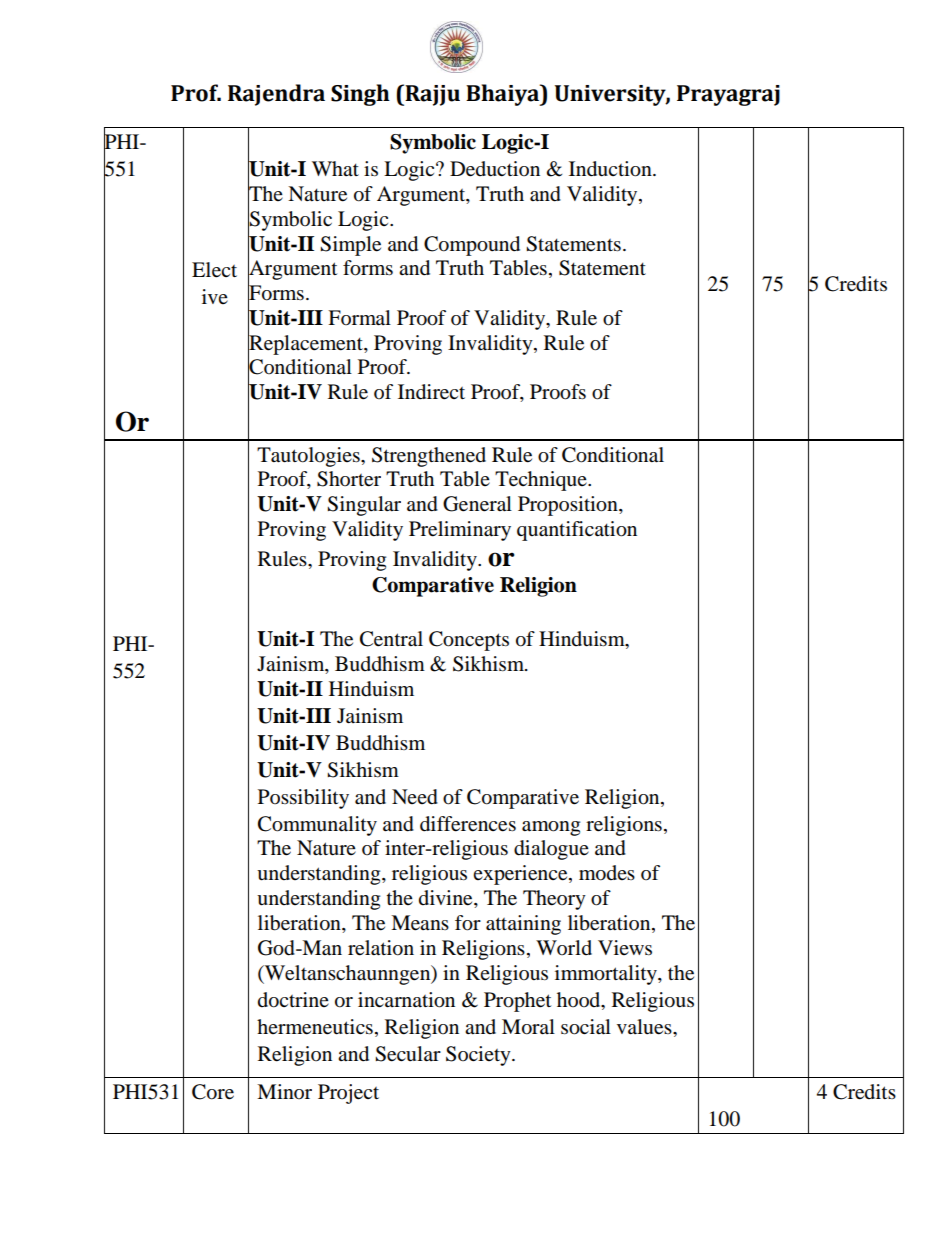  What do you see at coordinates (542, 481) in the document?
I see `Technique` at bounding box center [542, 481].
